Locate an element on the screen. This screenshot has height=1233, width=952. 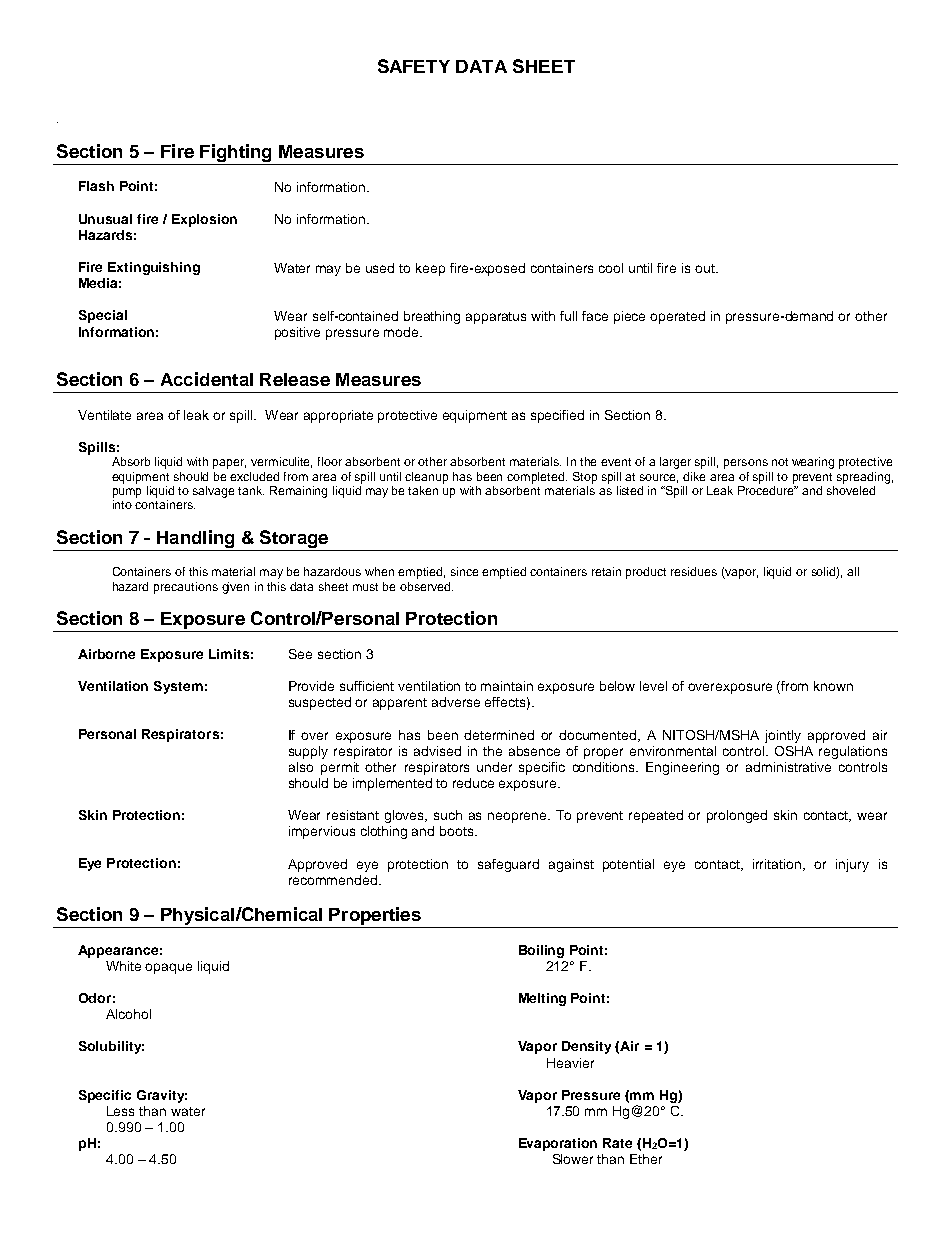
irritation is located at coordinates (778, 865).
